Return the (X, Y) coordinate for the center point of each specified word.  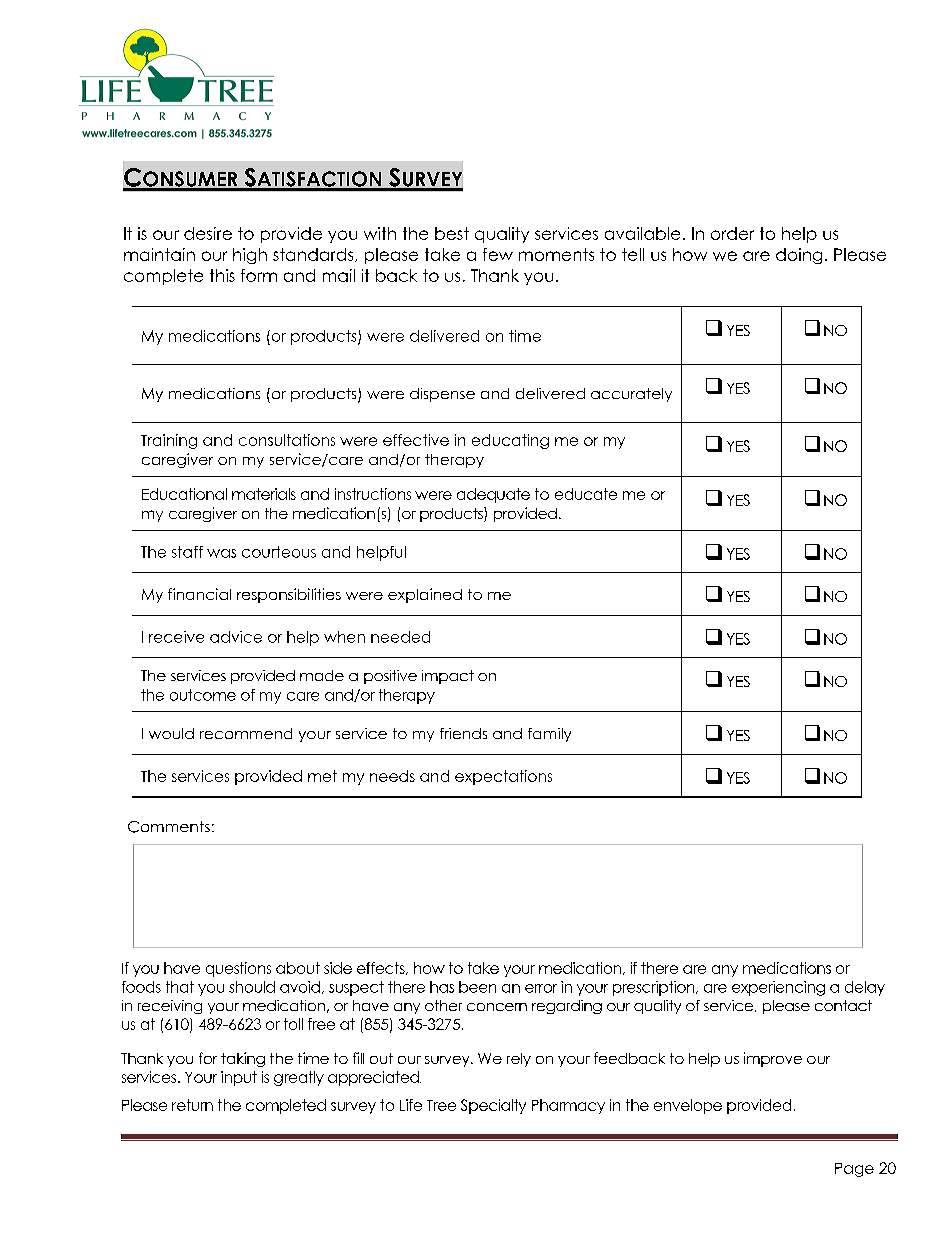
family (549, 735)
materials (264, 494)
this (222, 275)
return (192, 1105)
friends (463, 733)
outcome (203, 695)
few (498, 254)
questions (238, 969)
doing (799, 256)
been (477, 987)
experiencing (778, 988)
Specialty (493, 1106)
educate (586, 494)
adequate (493, 495)
